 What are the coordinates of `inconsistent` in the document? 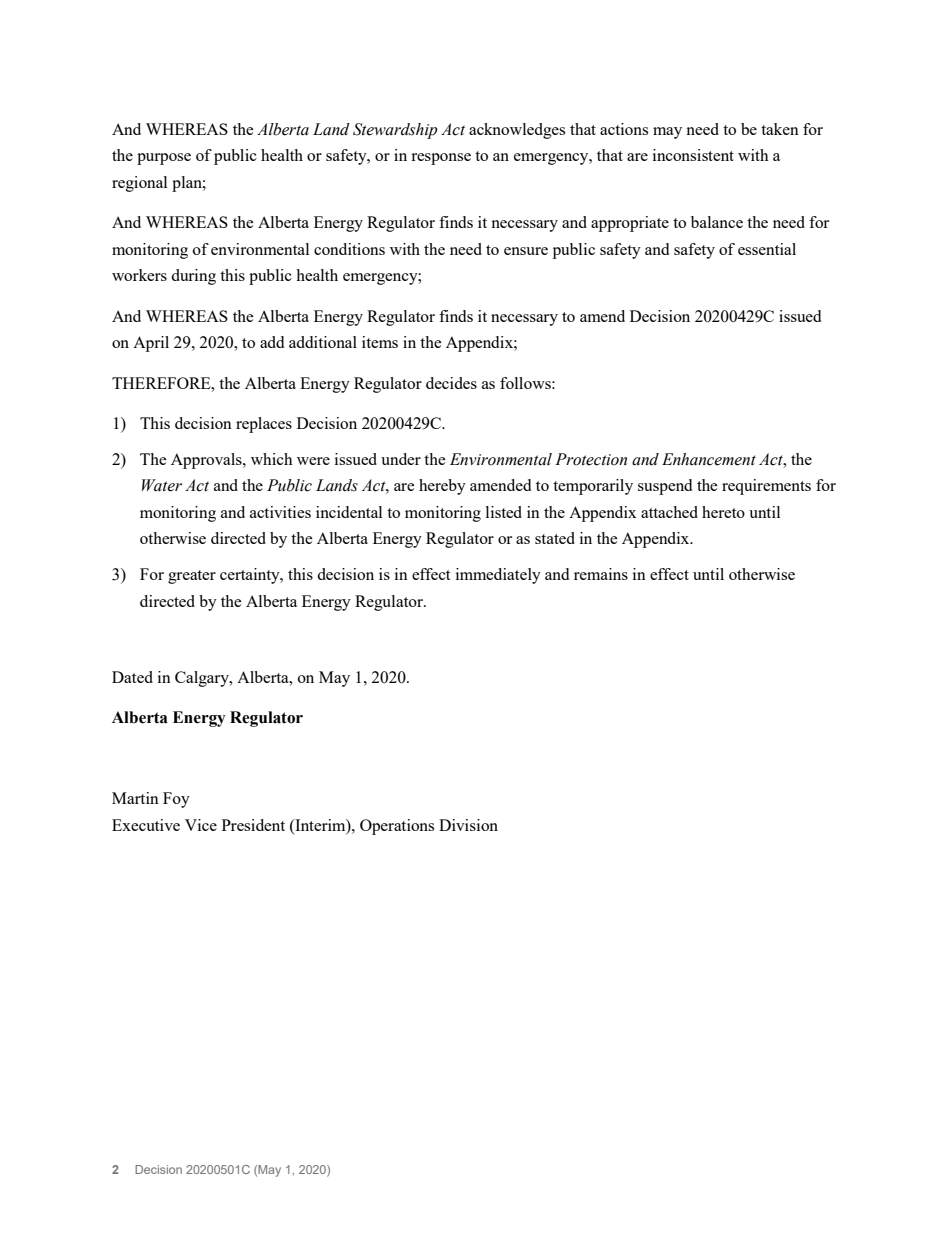 It's located at (693, 155).
